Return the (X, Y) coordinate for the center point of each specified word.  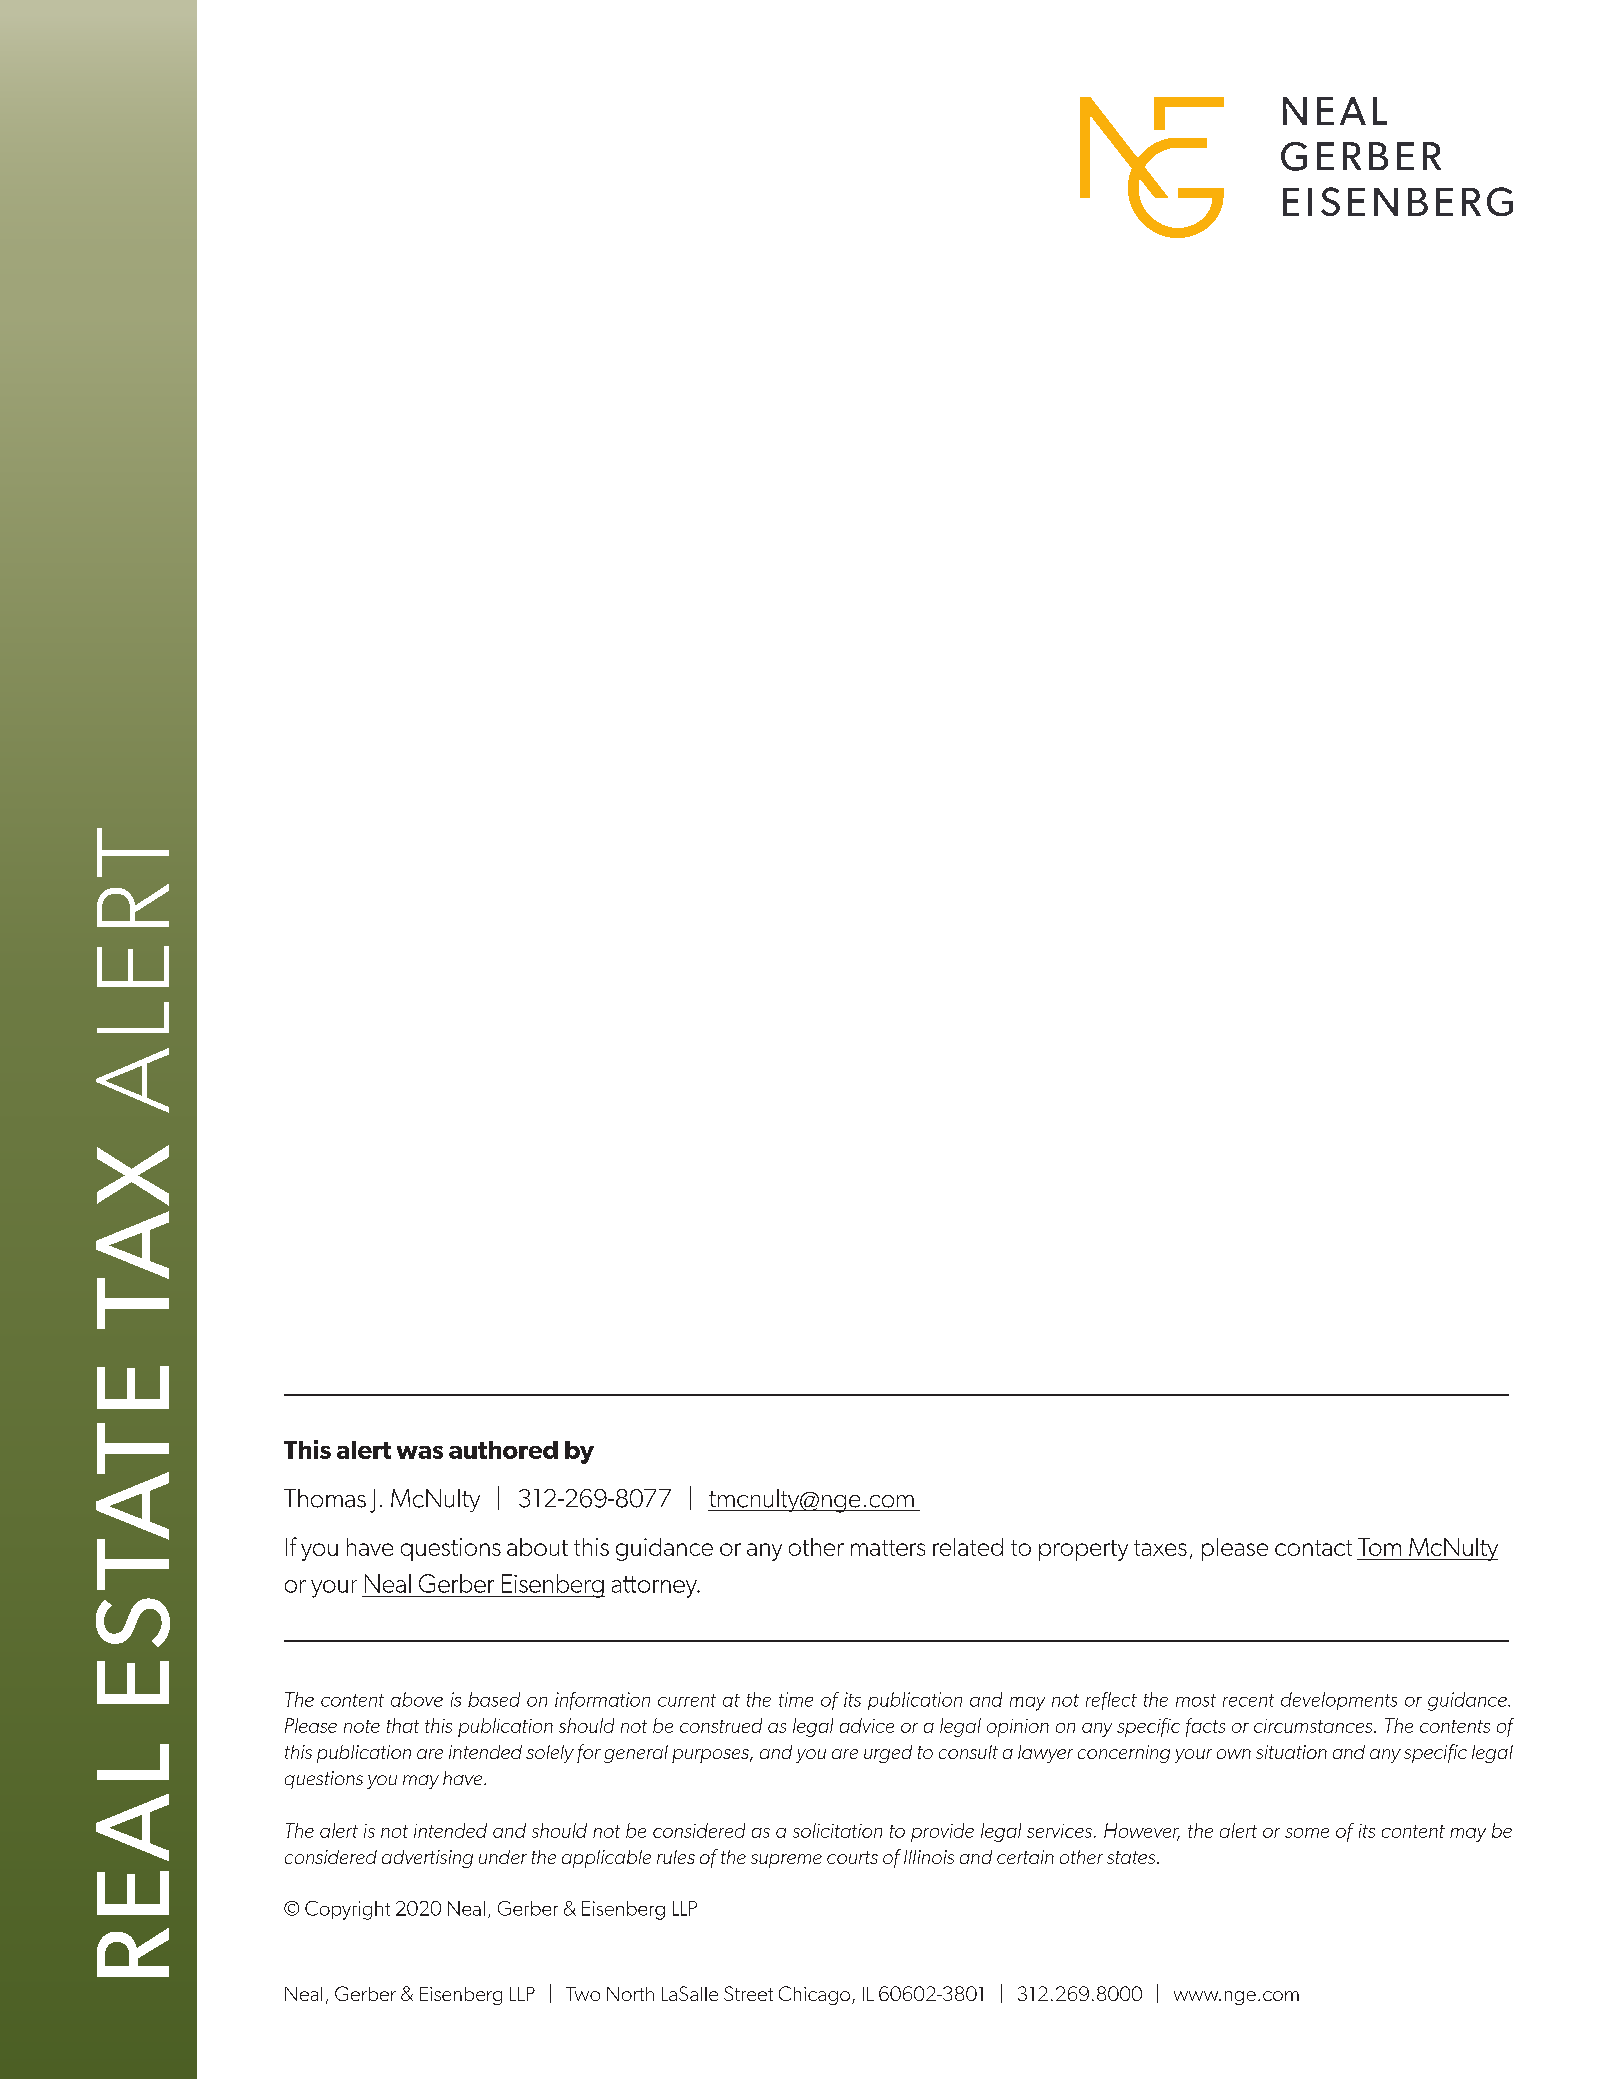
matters (888, 1548)
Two (583, 1994)
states (1132, 1857)
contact (1313, 1548)
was (420, 1452)
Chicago (816, 1995)
